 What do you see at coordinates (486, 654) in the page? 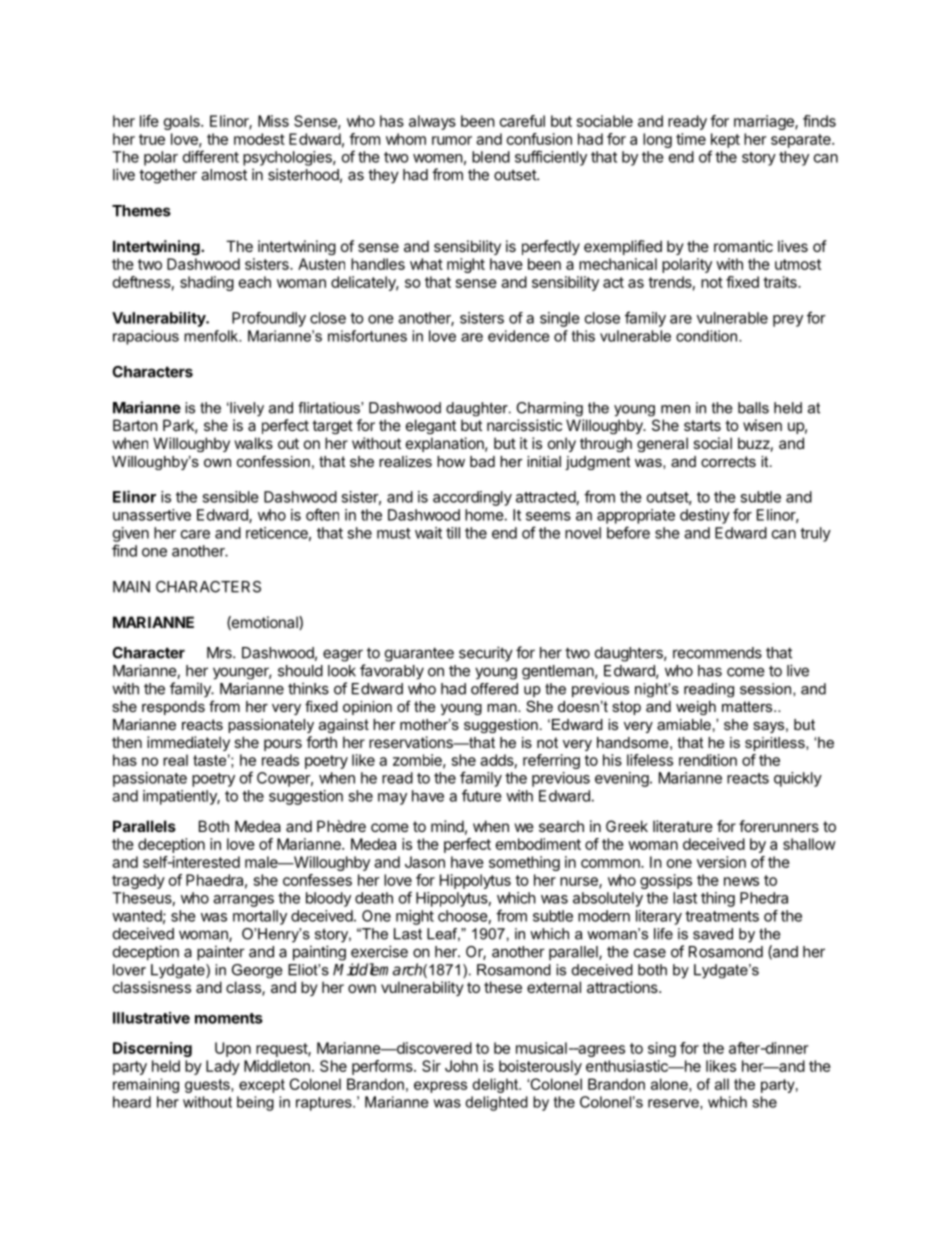
I see `security` at bounding box center [486, 654].
